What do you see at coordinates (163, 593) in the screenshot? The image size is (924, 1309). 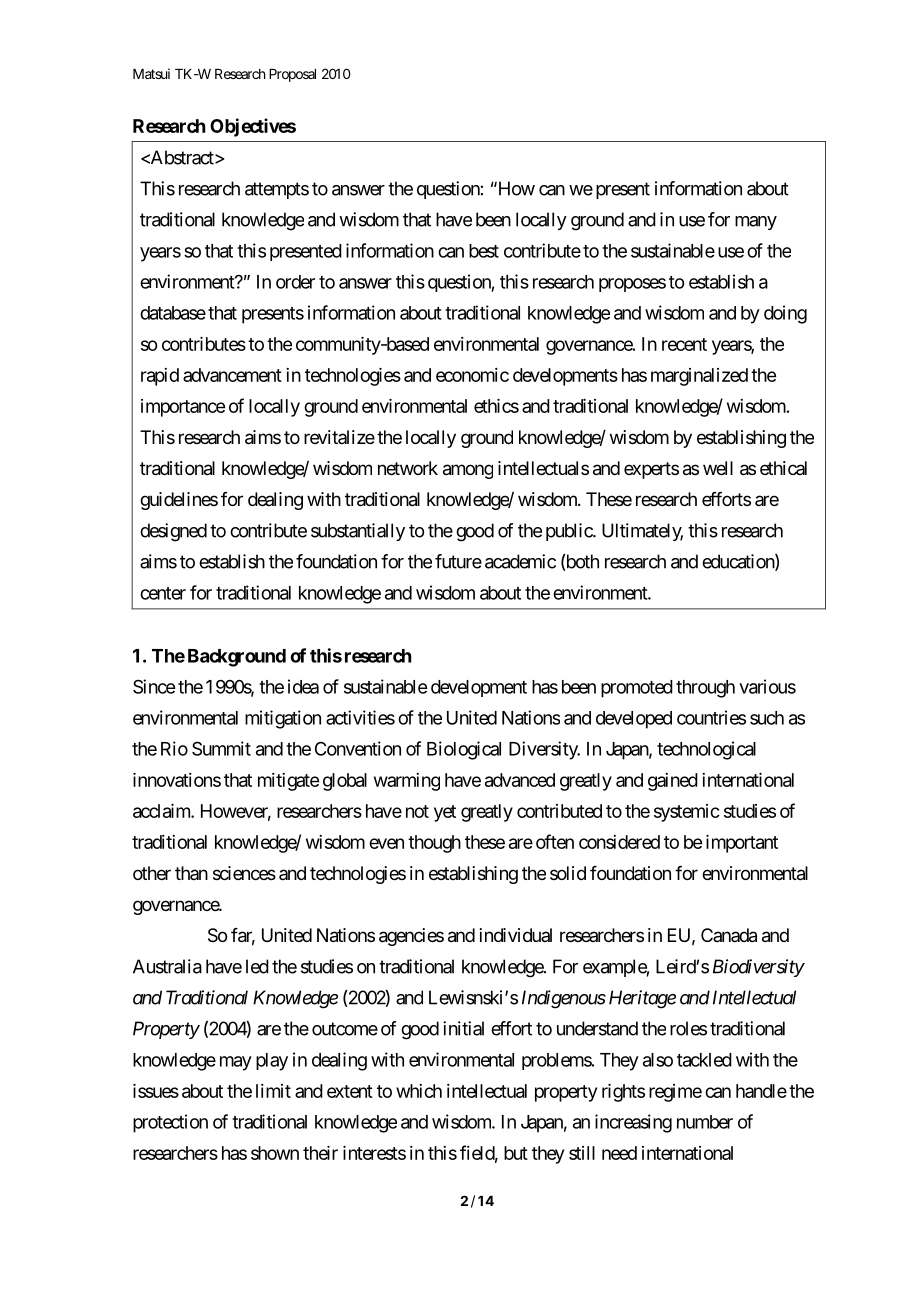 I see `center` at bounding box center [163, 593].
